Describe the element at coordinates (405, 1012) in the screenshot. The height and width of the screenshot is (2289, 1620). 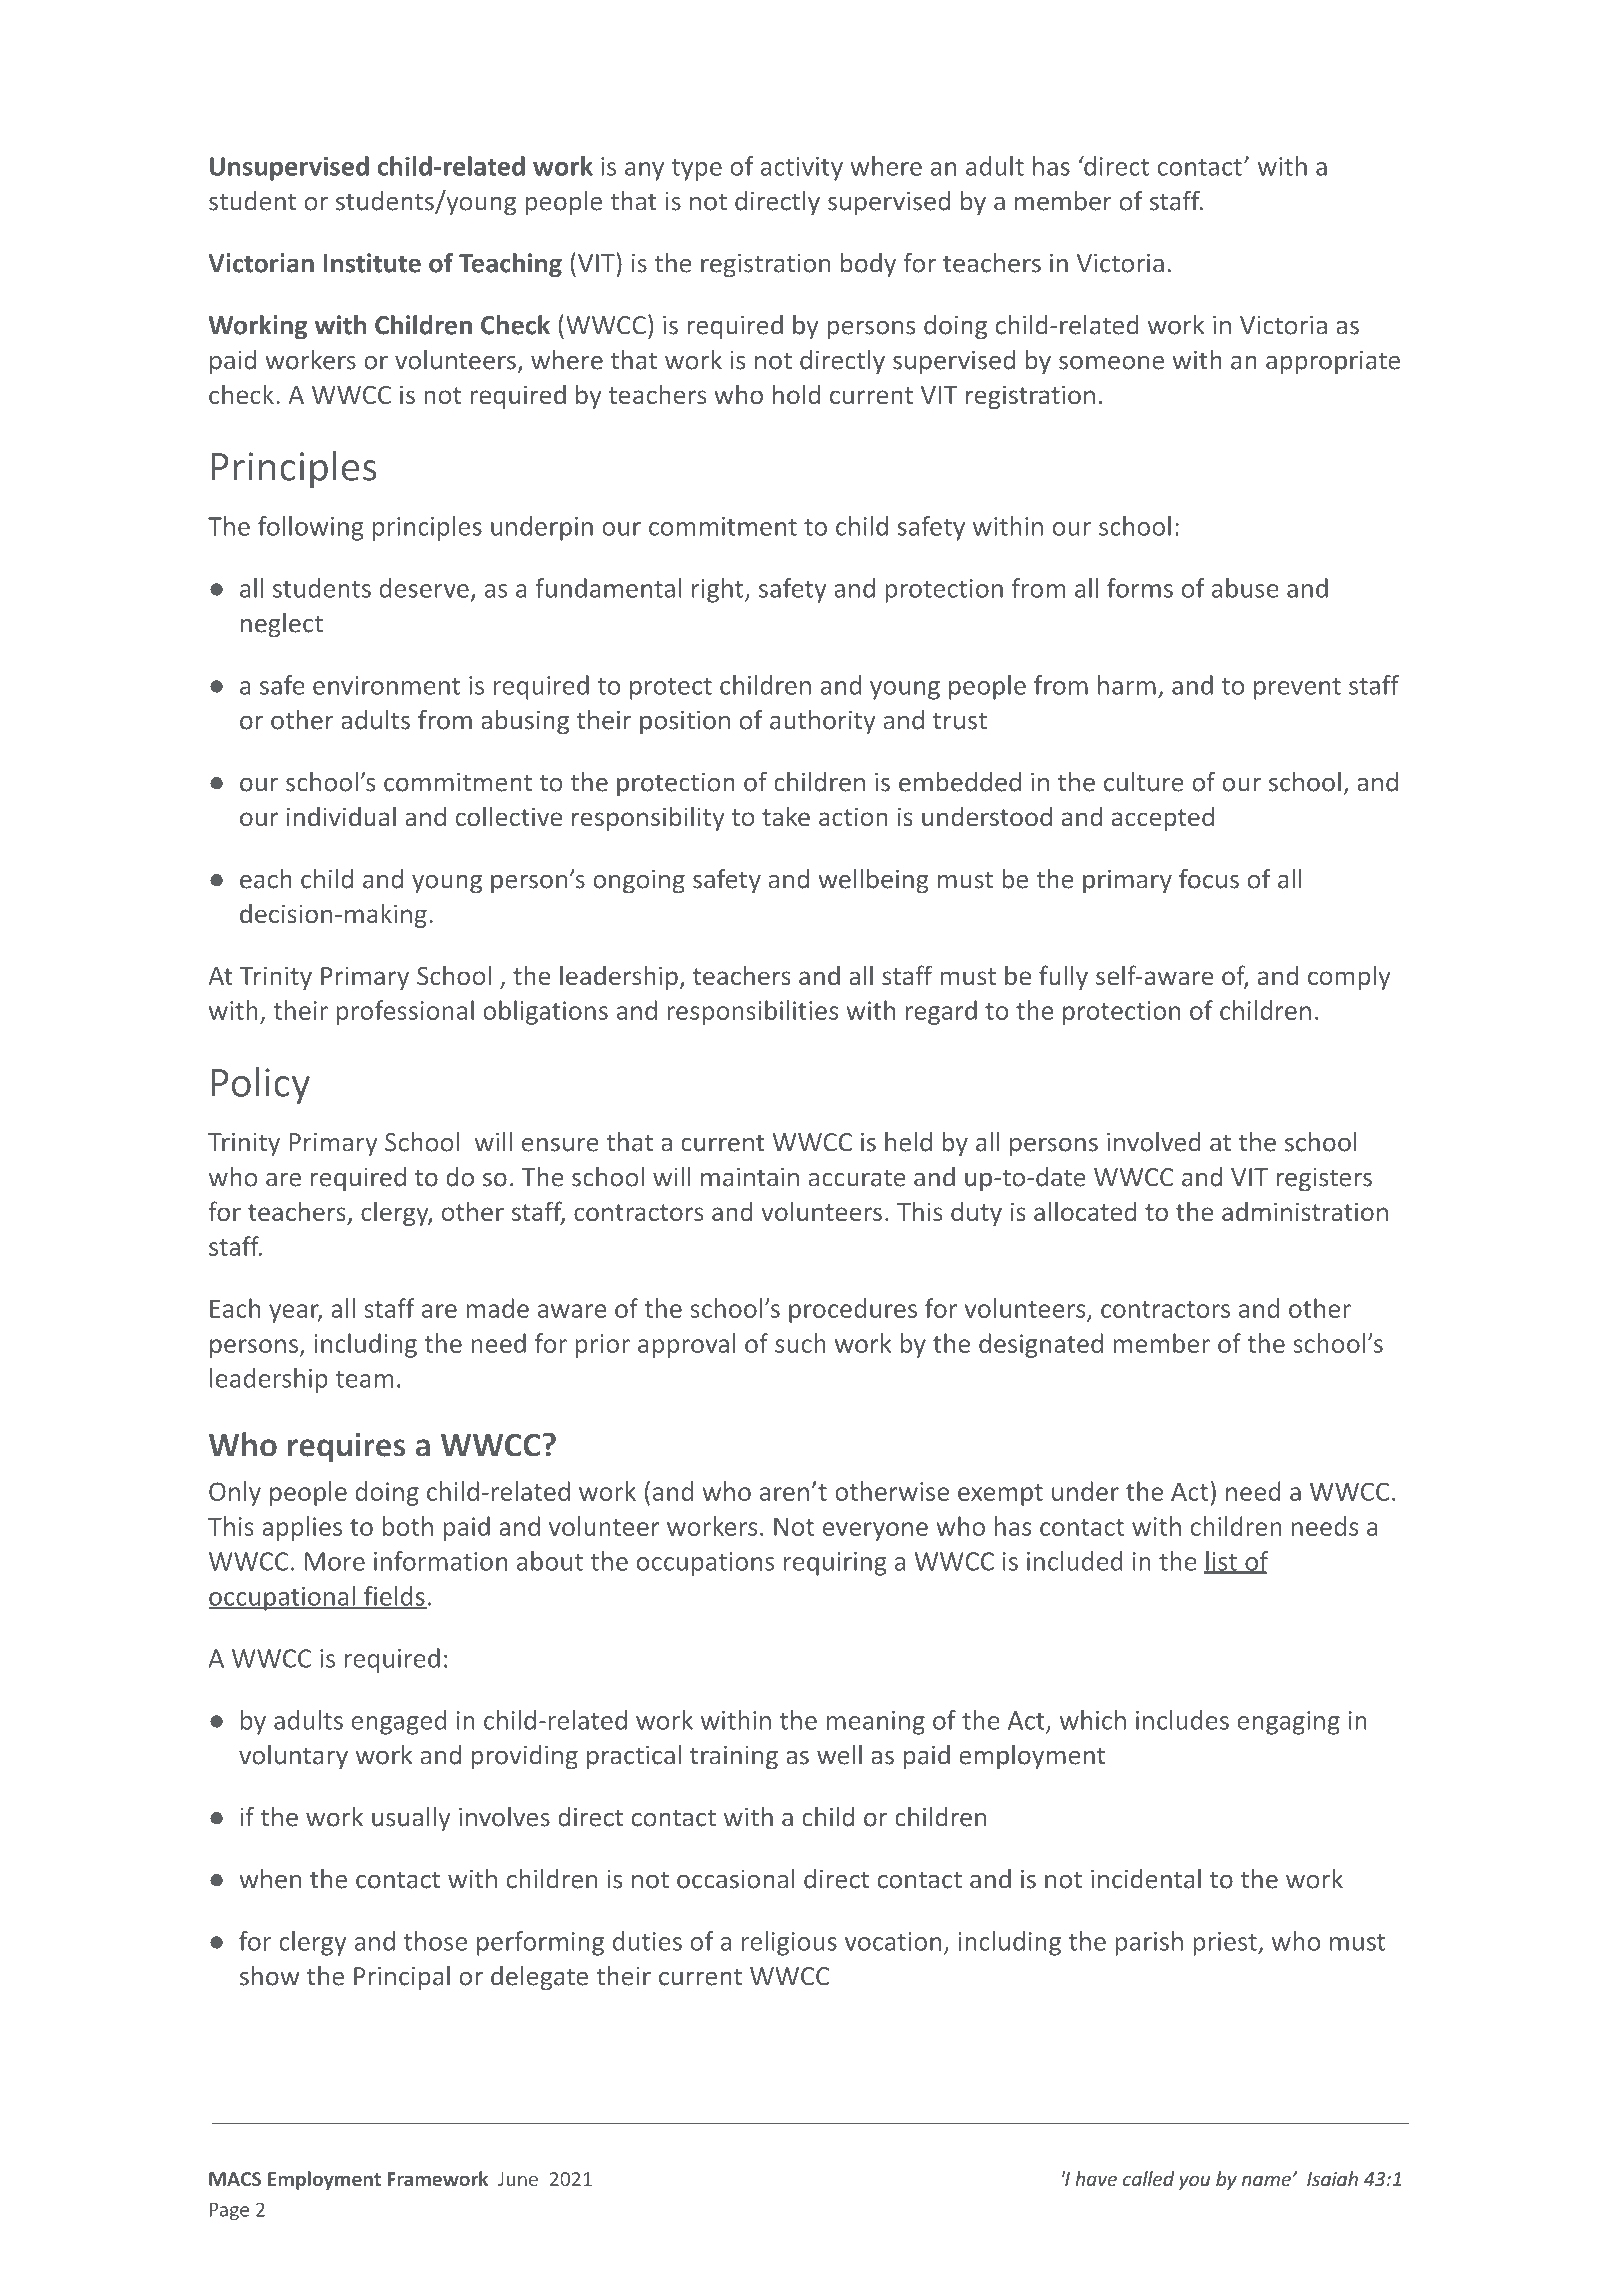
I see `professional` at that location.
